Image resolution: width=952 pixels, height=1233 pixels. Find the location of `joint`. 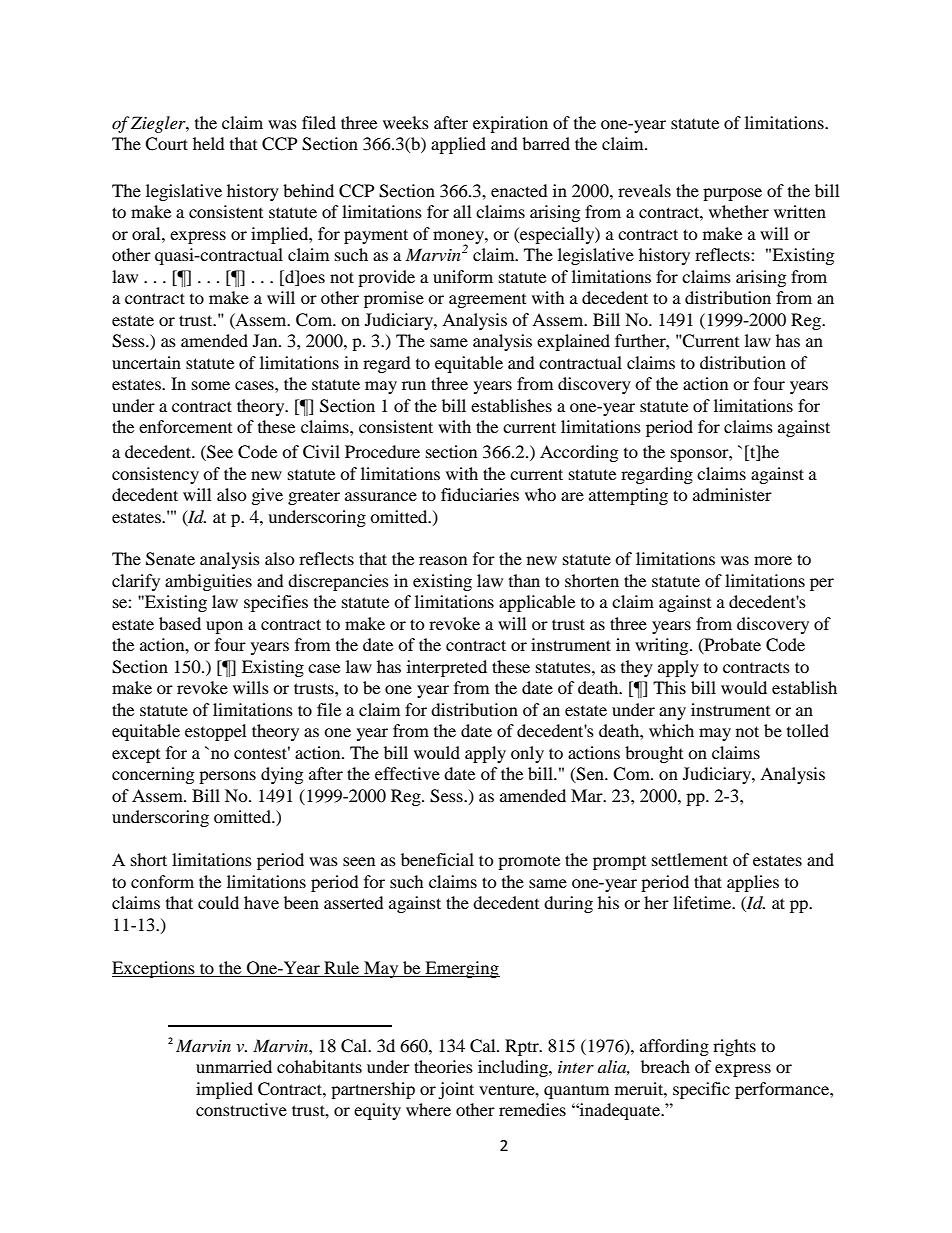

joint is located at coordinates (456, 1090).
